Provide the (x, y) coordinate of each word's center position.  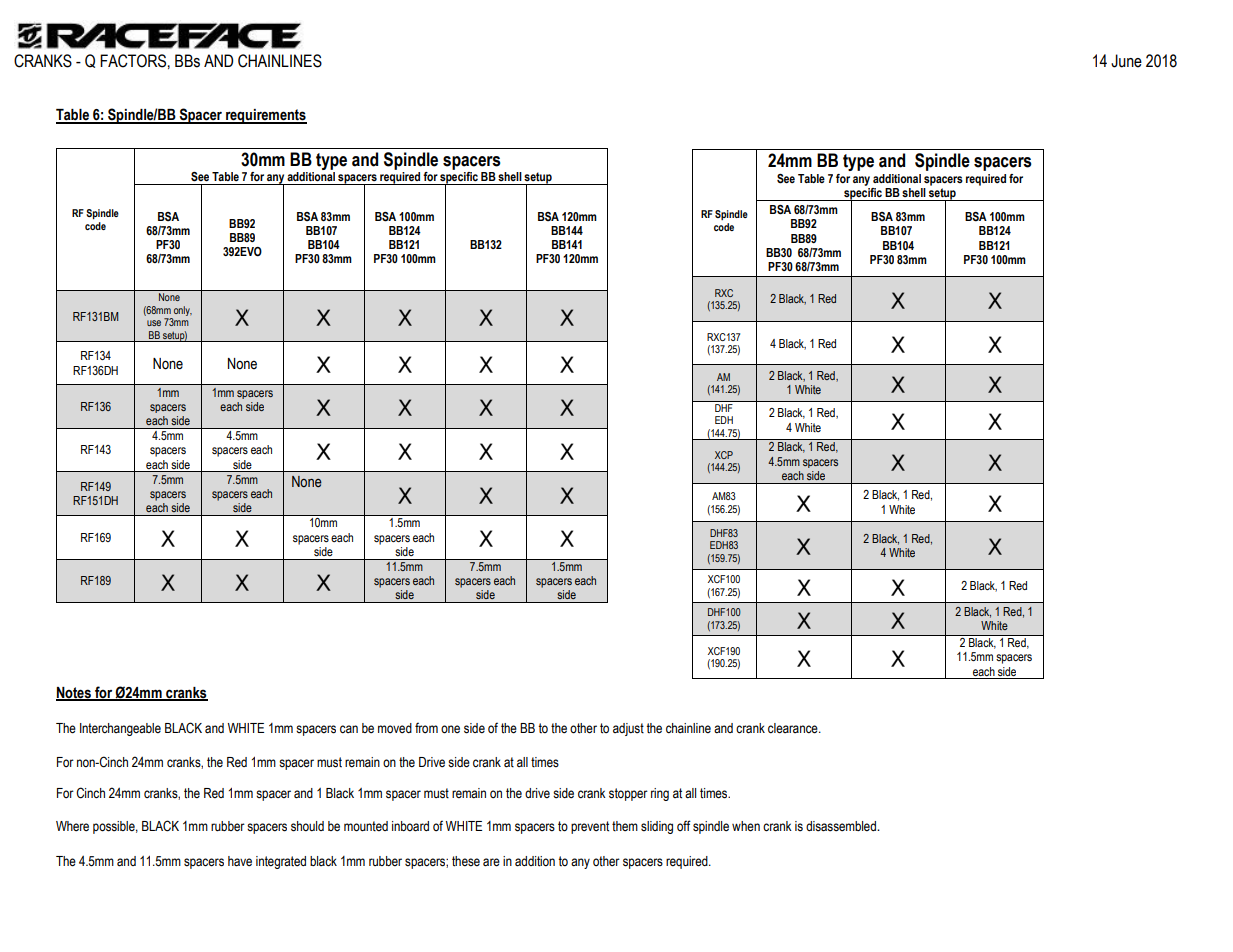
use (154, 323)
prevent (590, 827)
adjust (628, 729)
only (182, 312)
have (240, 861)
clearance (794, 728)
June (1126, 61)
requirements (265, 116)
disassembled (842, 826)
